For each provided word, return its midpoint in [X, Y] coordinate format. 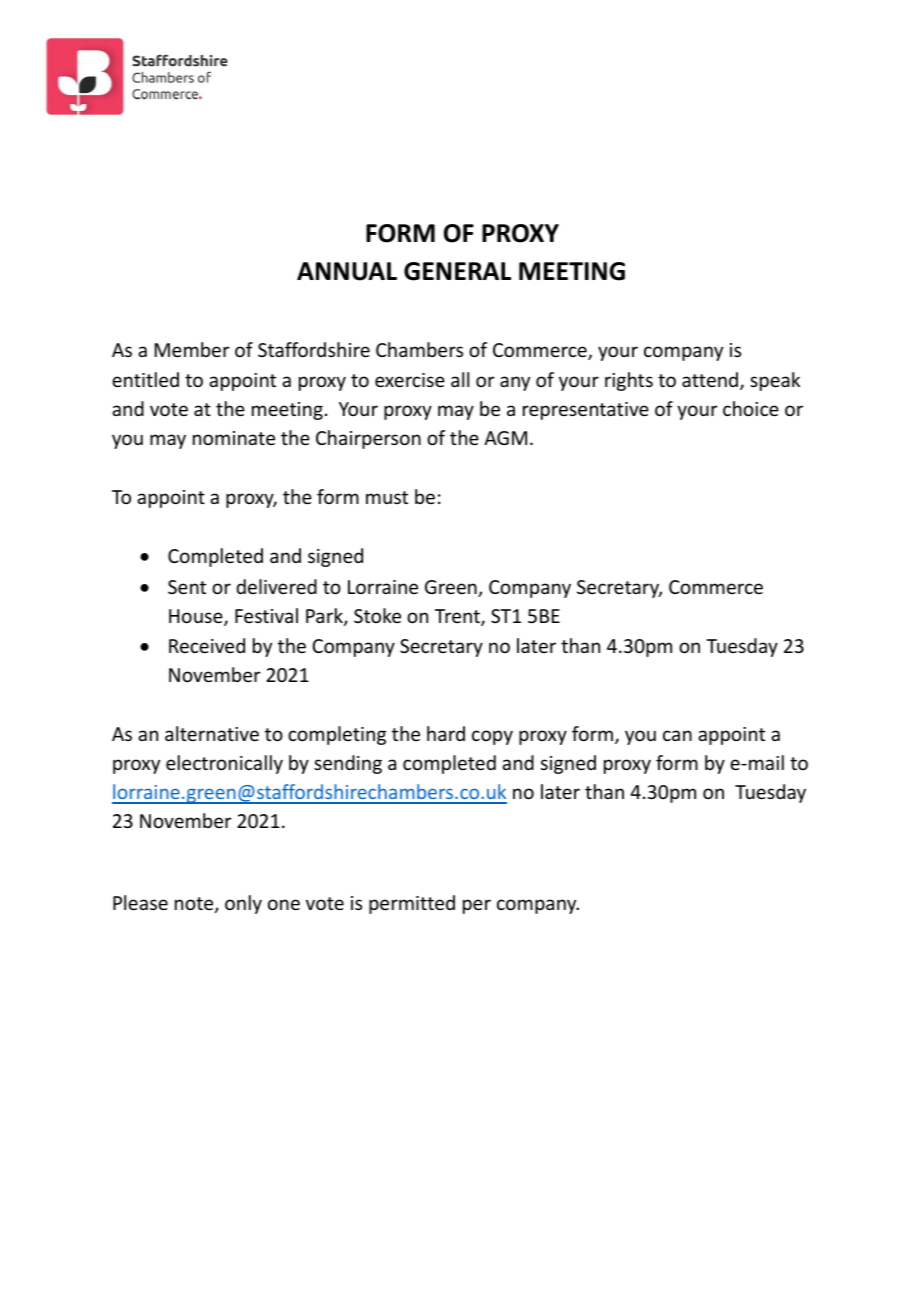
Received [207, 645]
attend [711, 381]
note [195, 905]
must [387, 497]
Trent [458, 617]
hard [446, 733]
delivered [276, 586]
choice [751, 408]
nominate [234, 438]
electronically [224, 764]
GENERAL [457, 271]
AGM [505, 438]
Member [192, 349]
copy [492, 737]
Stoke [377, 615]
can [677, 735]
